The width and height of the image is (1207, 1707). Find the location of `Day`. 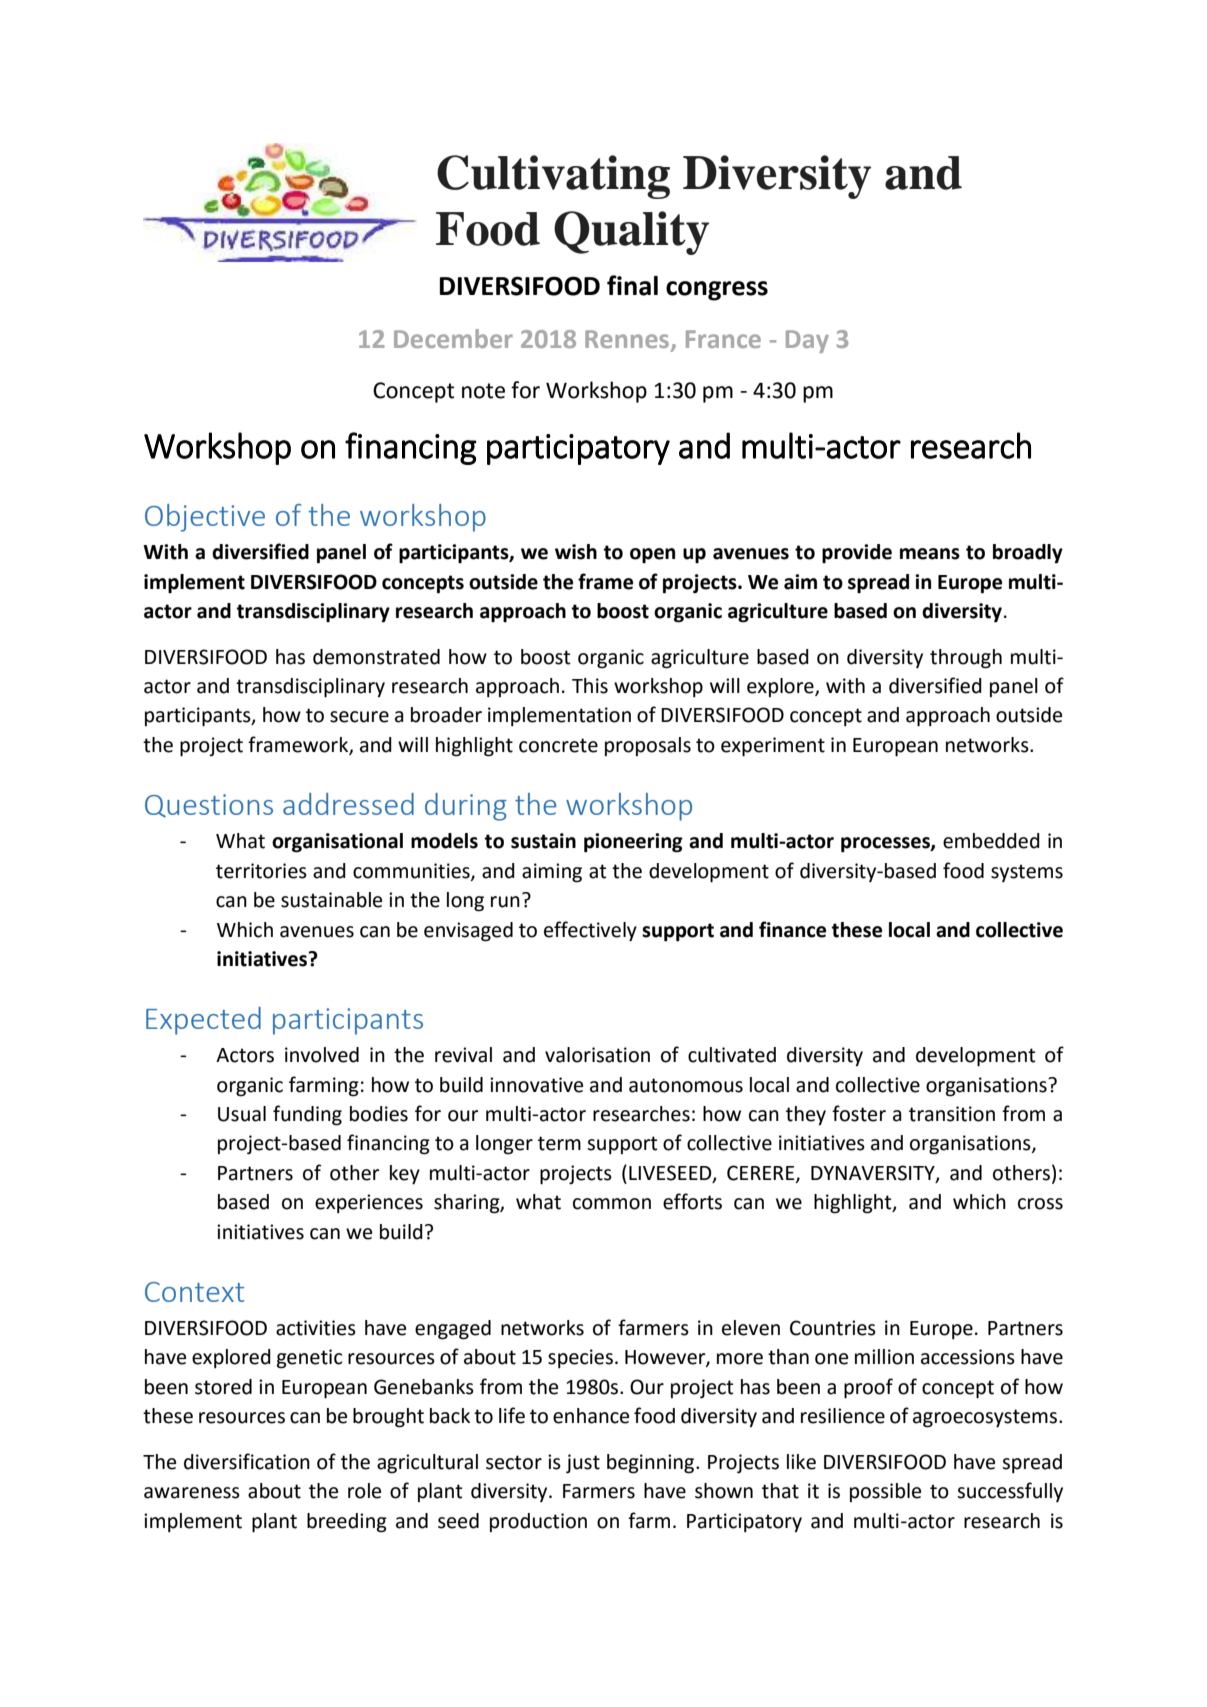

Day is located at coordinates (807, 341).
